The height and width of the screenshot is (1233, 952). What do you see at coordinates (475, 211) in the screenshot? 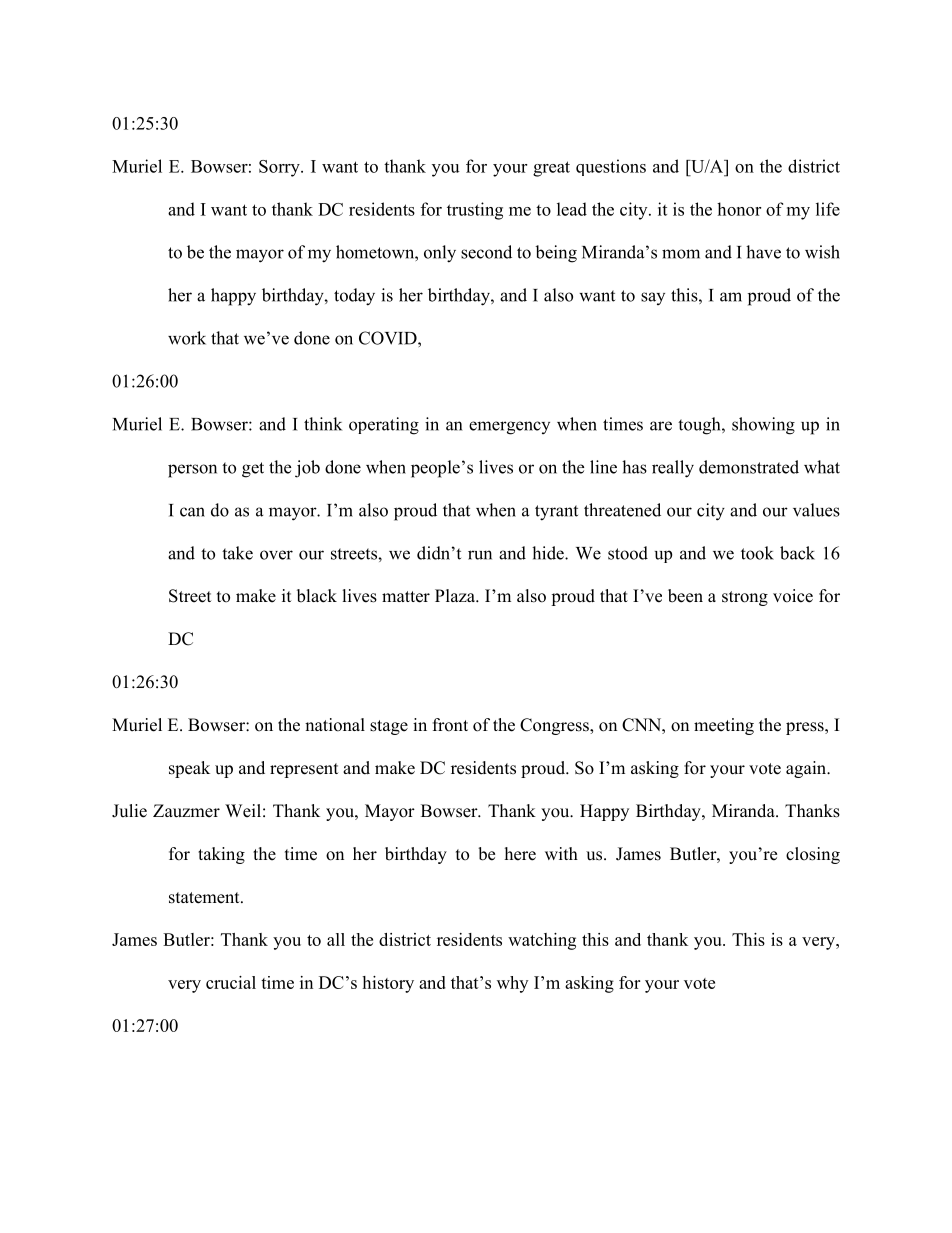
I see `trusting` at bounding box center [475, 211].
